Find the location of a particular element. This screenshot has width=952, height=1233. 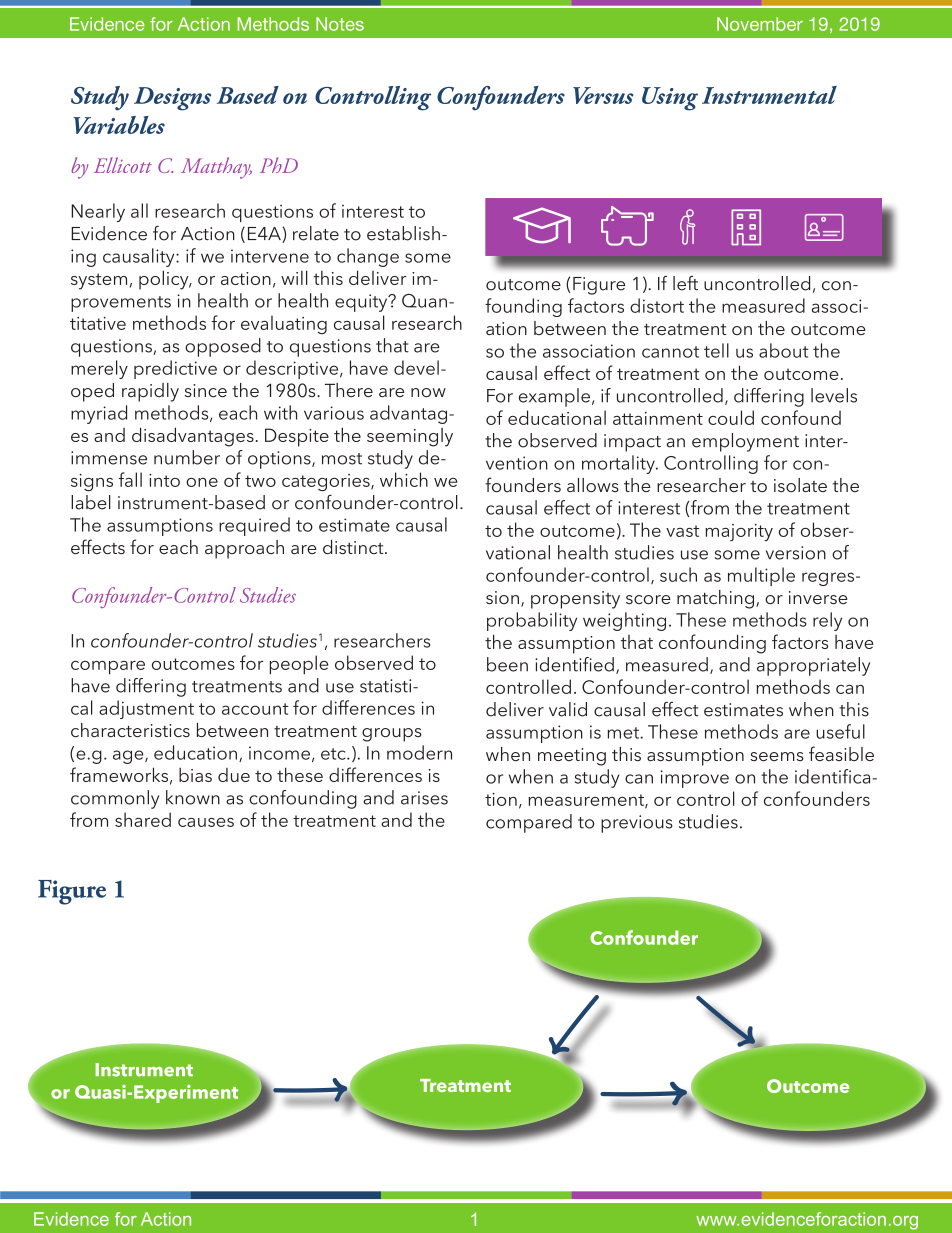

Ellicott is located at coordinates (123, 165).
